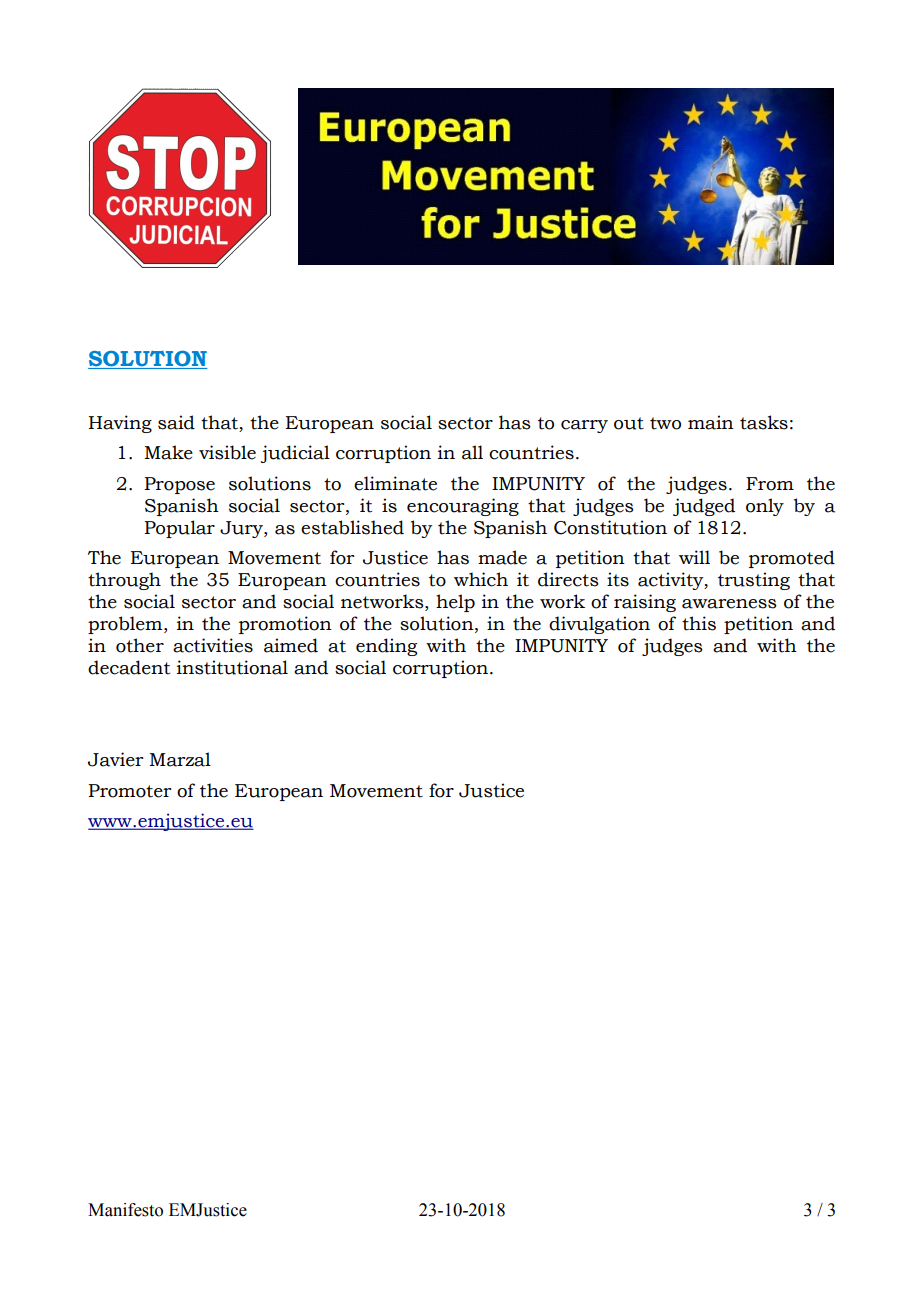  I want to click on all, so click(472, 452).
